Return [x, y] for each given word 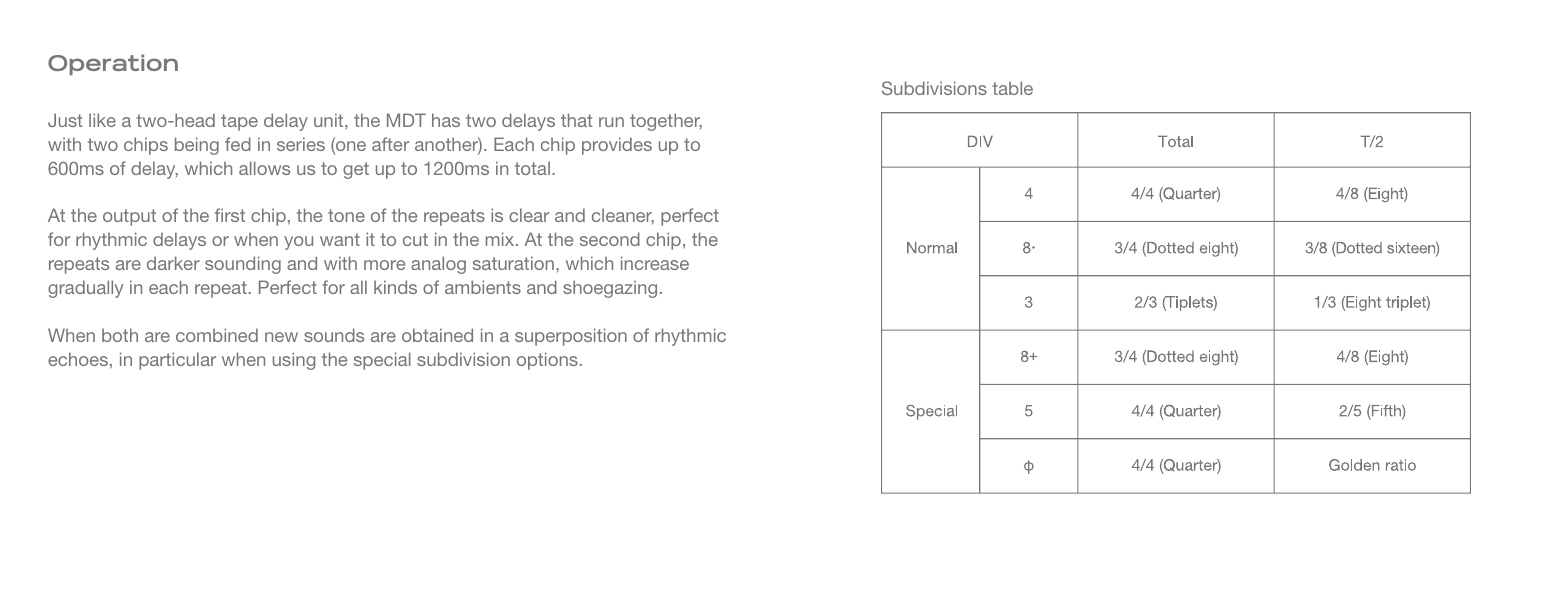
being [197, 146]
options [547, 361]
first [230, 215]
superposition [571, 337]
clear [529, 215]
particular [177, 361]
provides [617, 146]
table [1012, 88]
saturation [513, 263]
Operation [113, 64]
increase [655, 263]
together [666, 122]
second [610, 239]
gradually [85, 289]
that [577, 120]
